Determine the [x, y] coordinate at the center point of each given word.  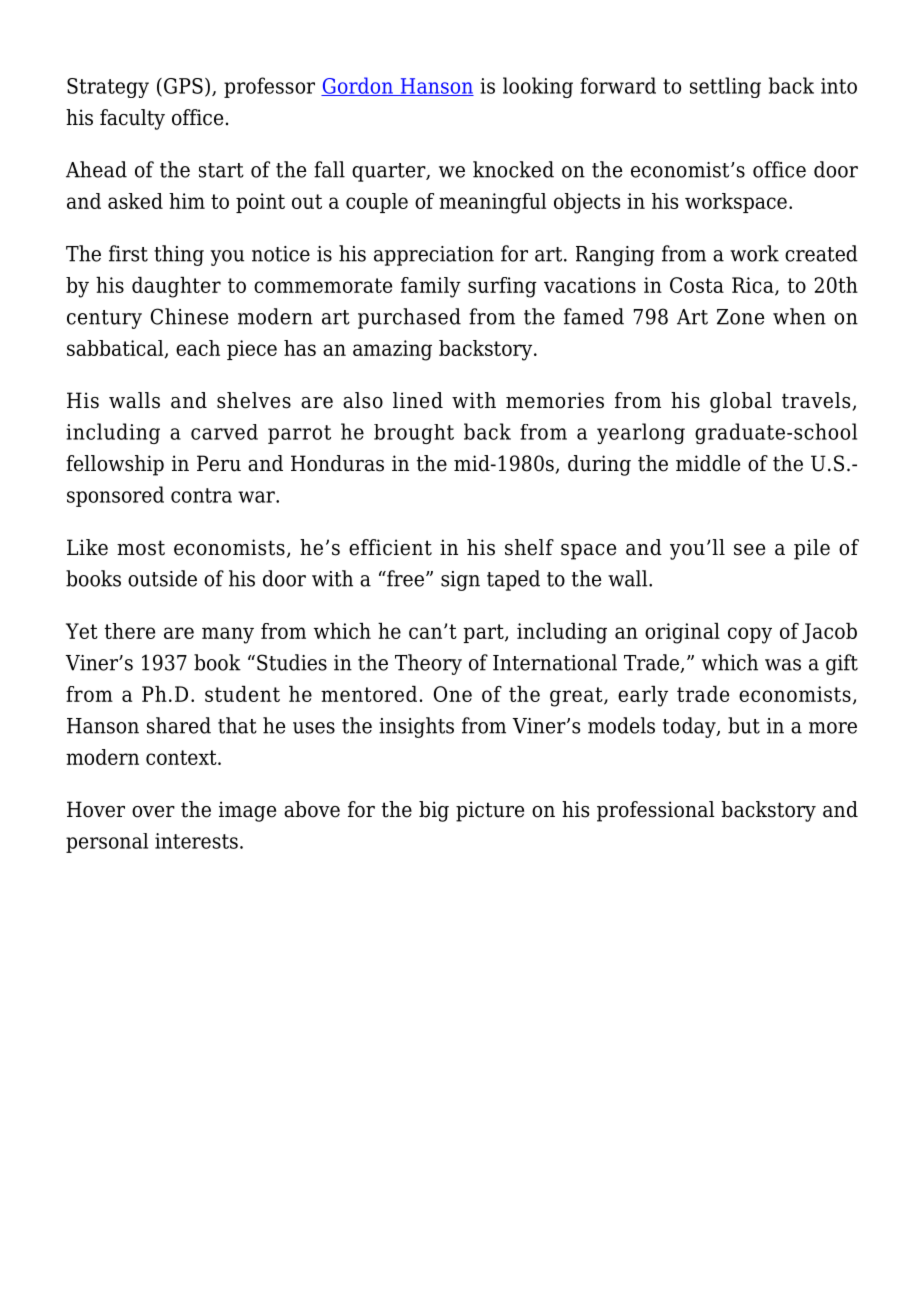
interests [196, 841]
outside [162, 578]
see [749, 550]
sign [460, 581]
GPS [183, 86]
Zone [740, 317]
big [434, 811]
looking [538, 87]
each [198, 348]
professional [656, 811]
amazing [392, 350]
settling [725, 87]
